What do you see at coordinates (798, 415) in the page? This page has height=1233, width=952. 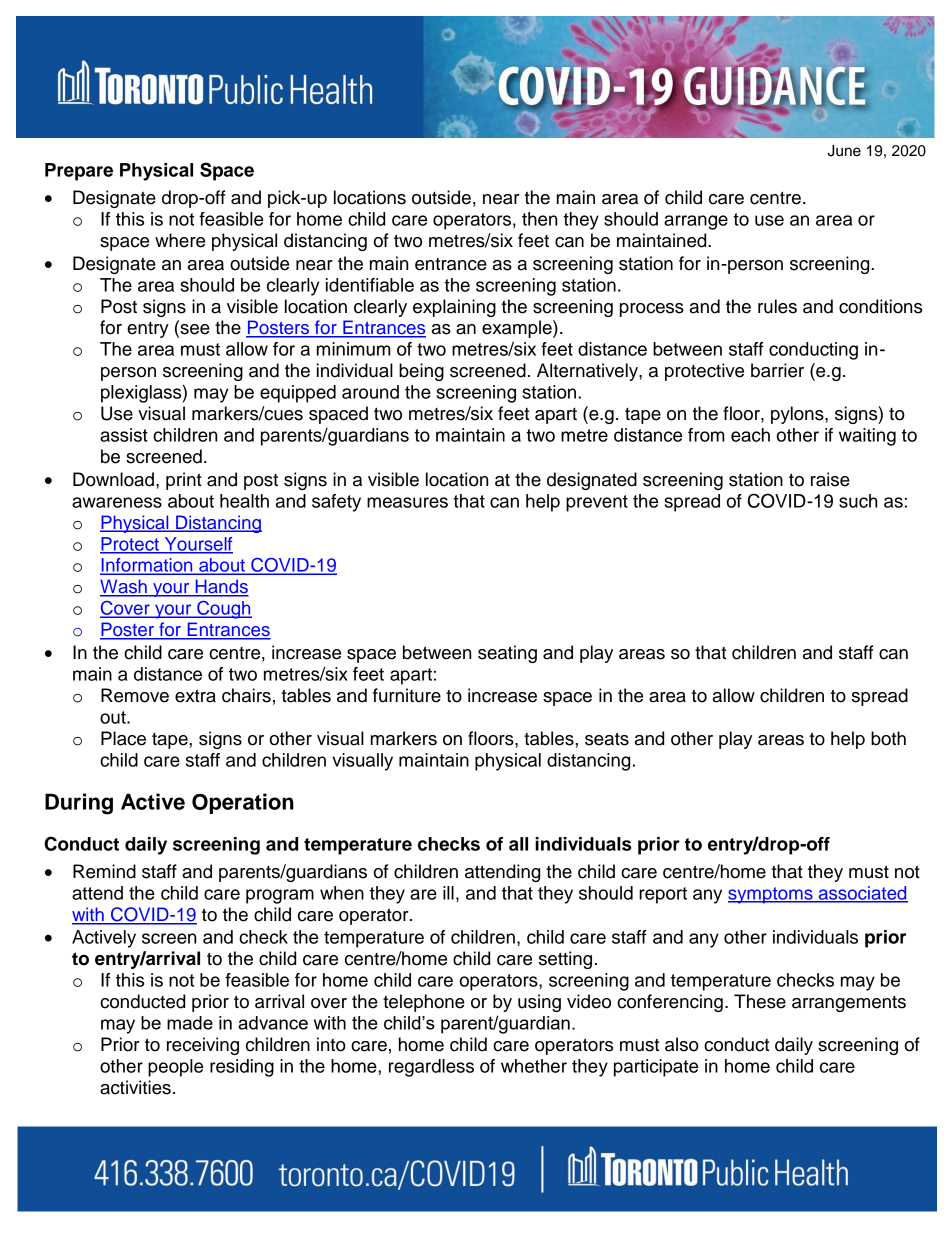 I see `pylons` at bounding box center [798, 415].
